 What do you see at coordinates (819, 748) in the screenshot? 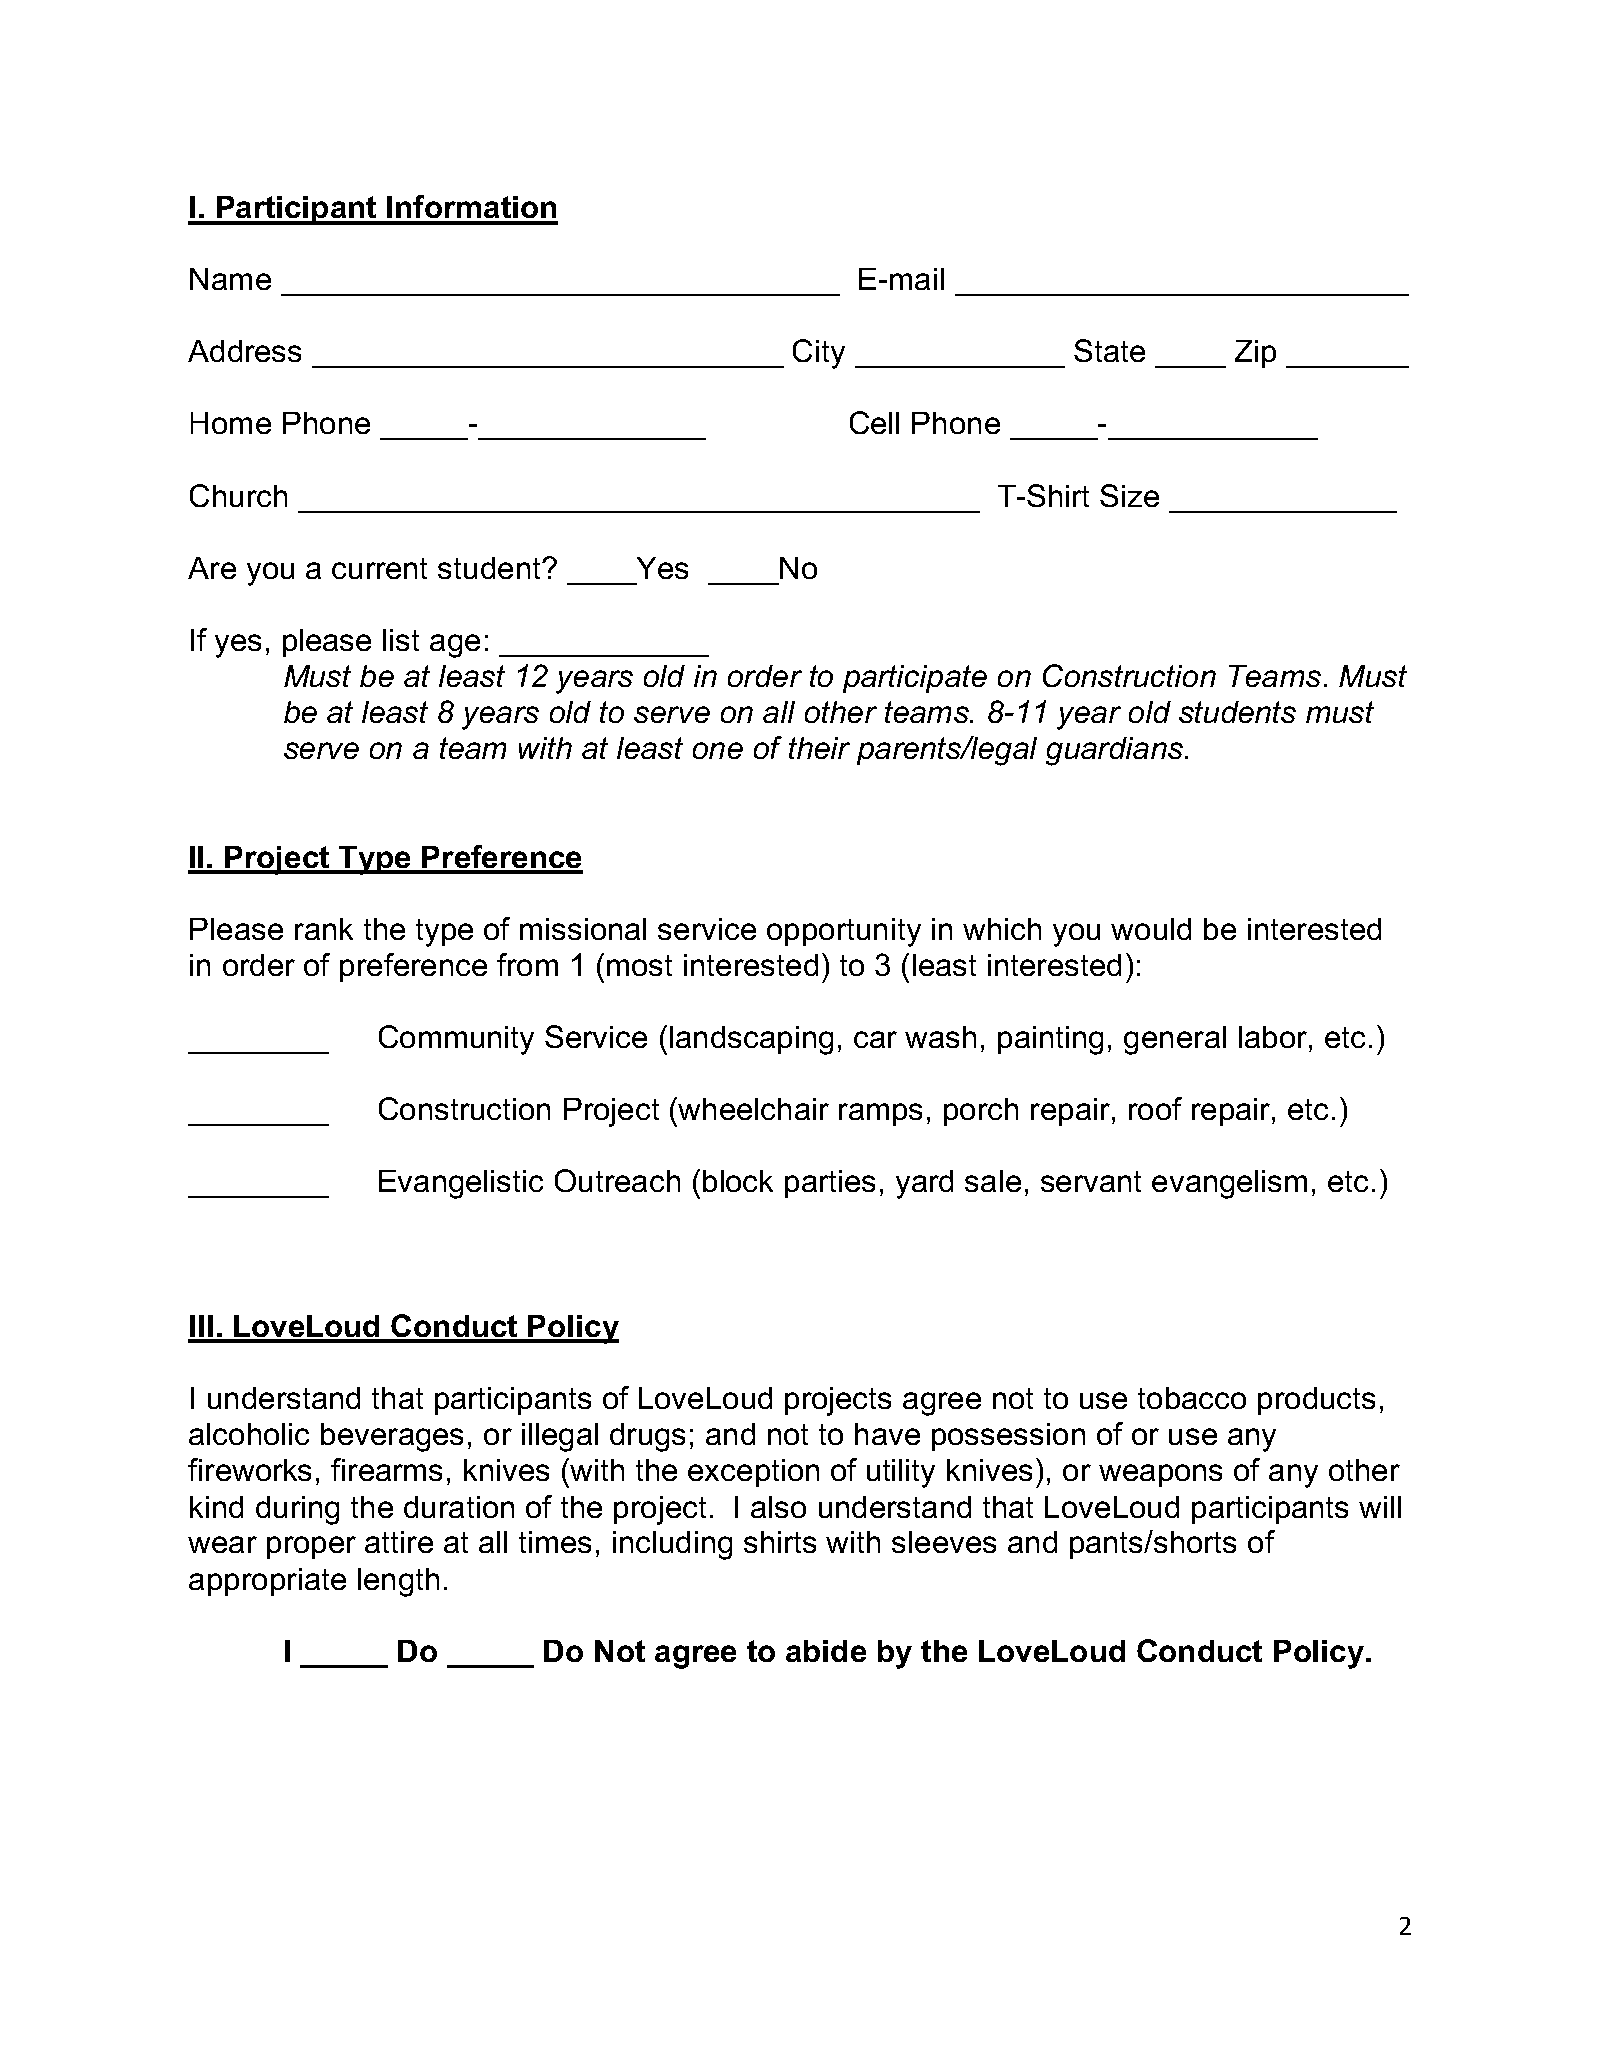
I see `their` at bounding box center [819, 748].
